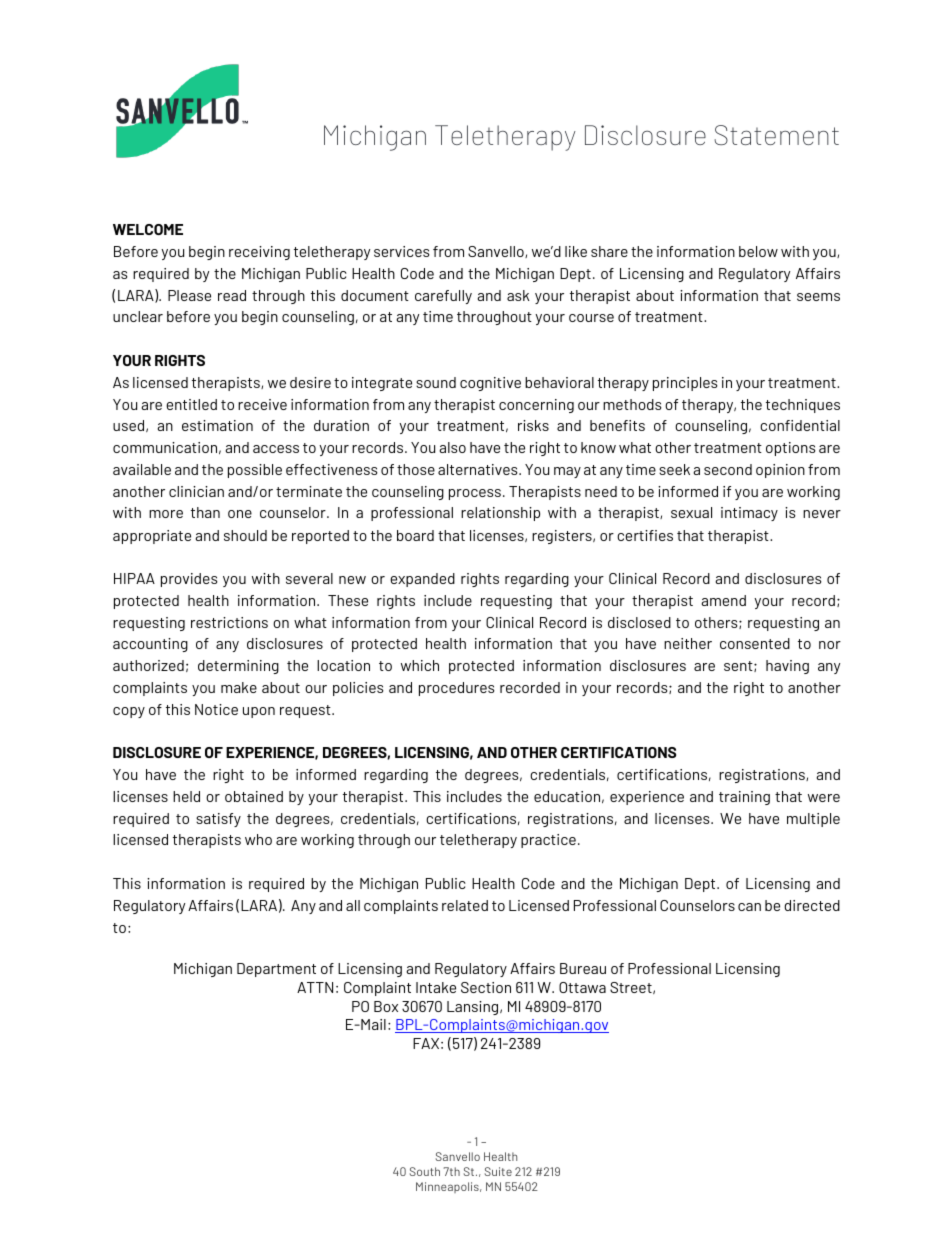 This screenshot has height=1233, width=952. Describe the element at coordinates (402, 251) in the screenshot. I see `services` at that location.
